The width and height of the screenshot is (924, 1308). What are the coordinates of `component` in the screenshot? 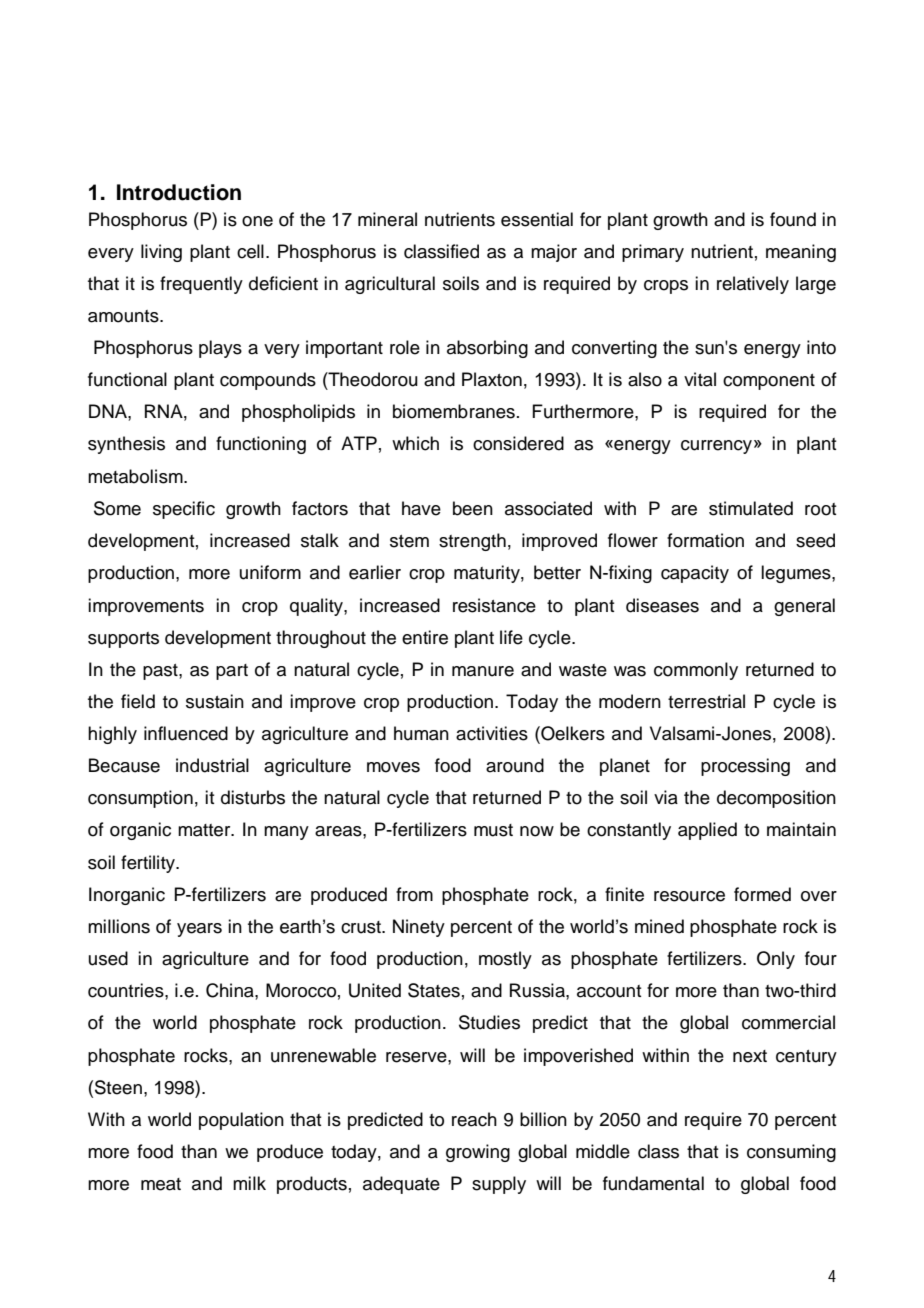 It's located at (769, 382).
